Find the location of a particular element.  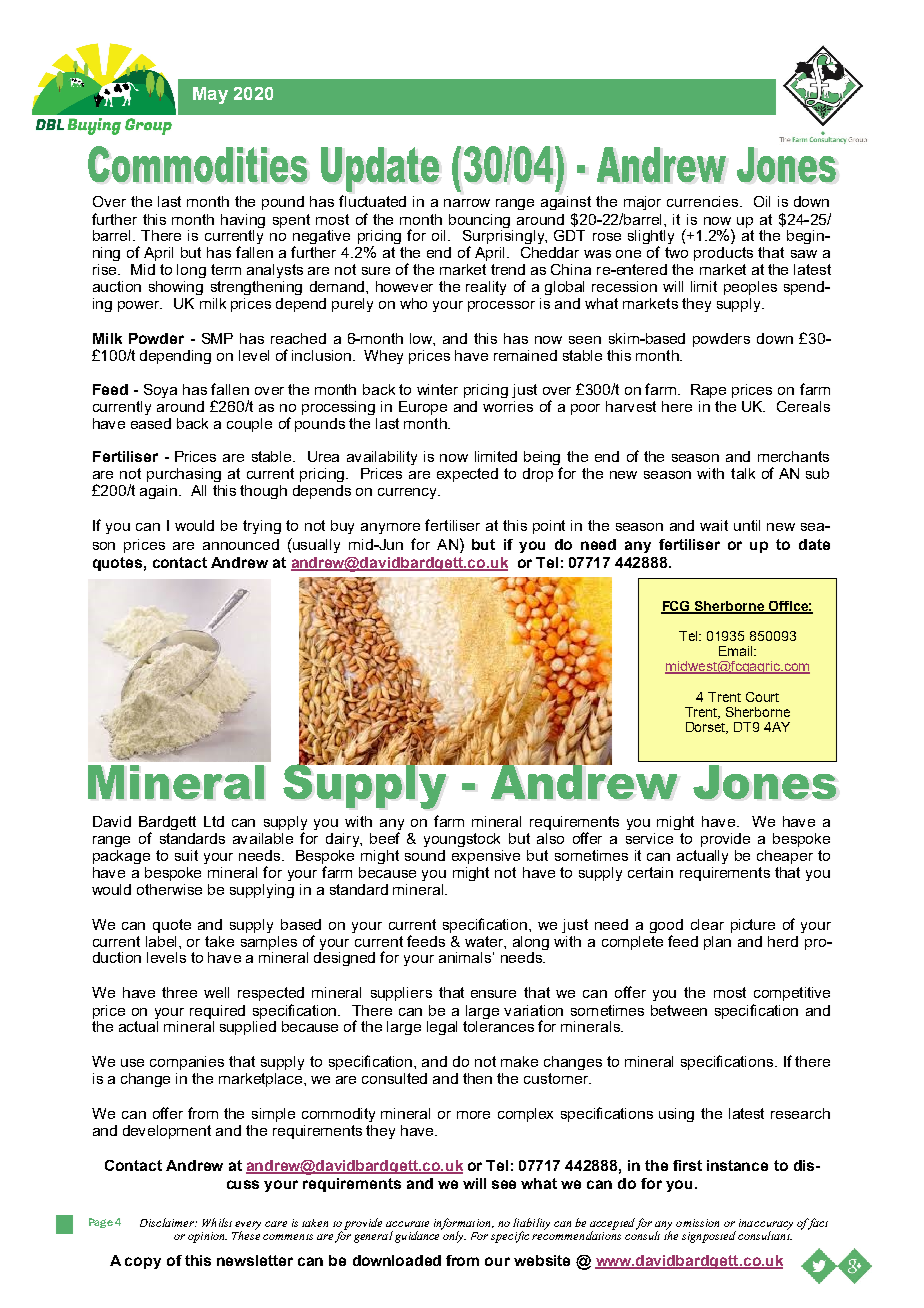

point is located at coordinates (549, 527).
